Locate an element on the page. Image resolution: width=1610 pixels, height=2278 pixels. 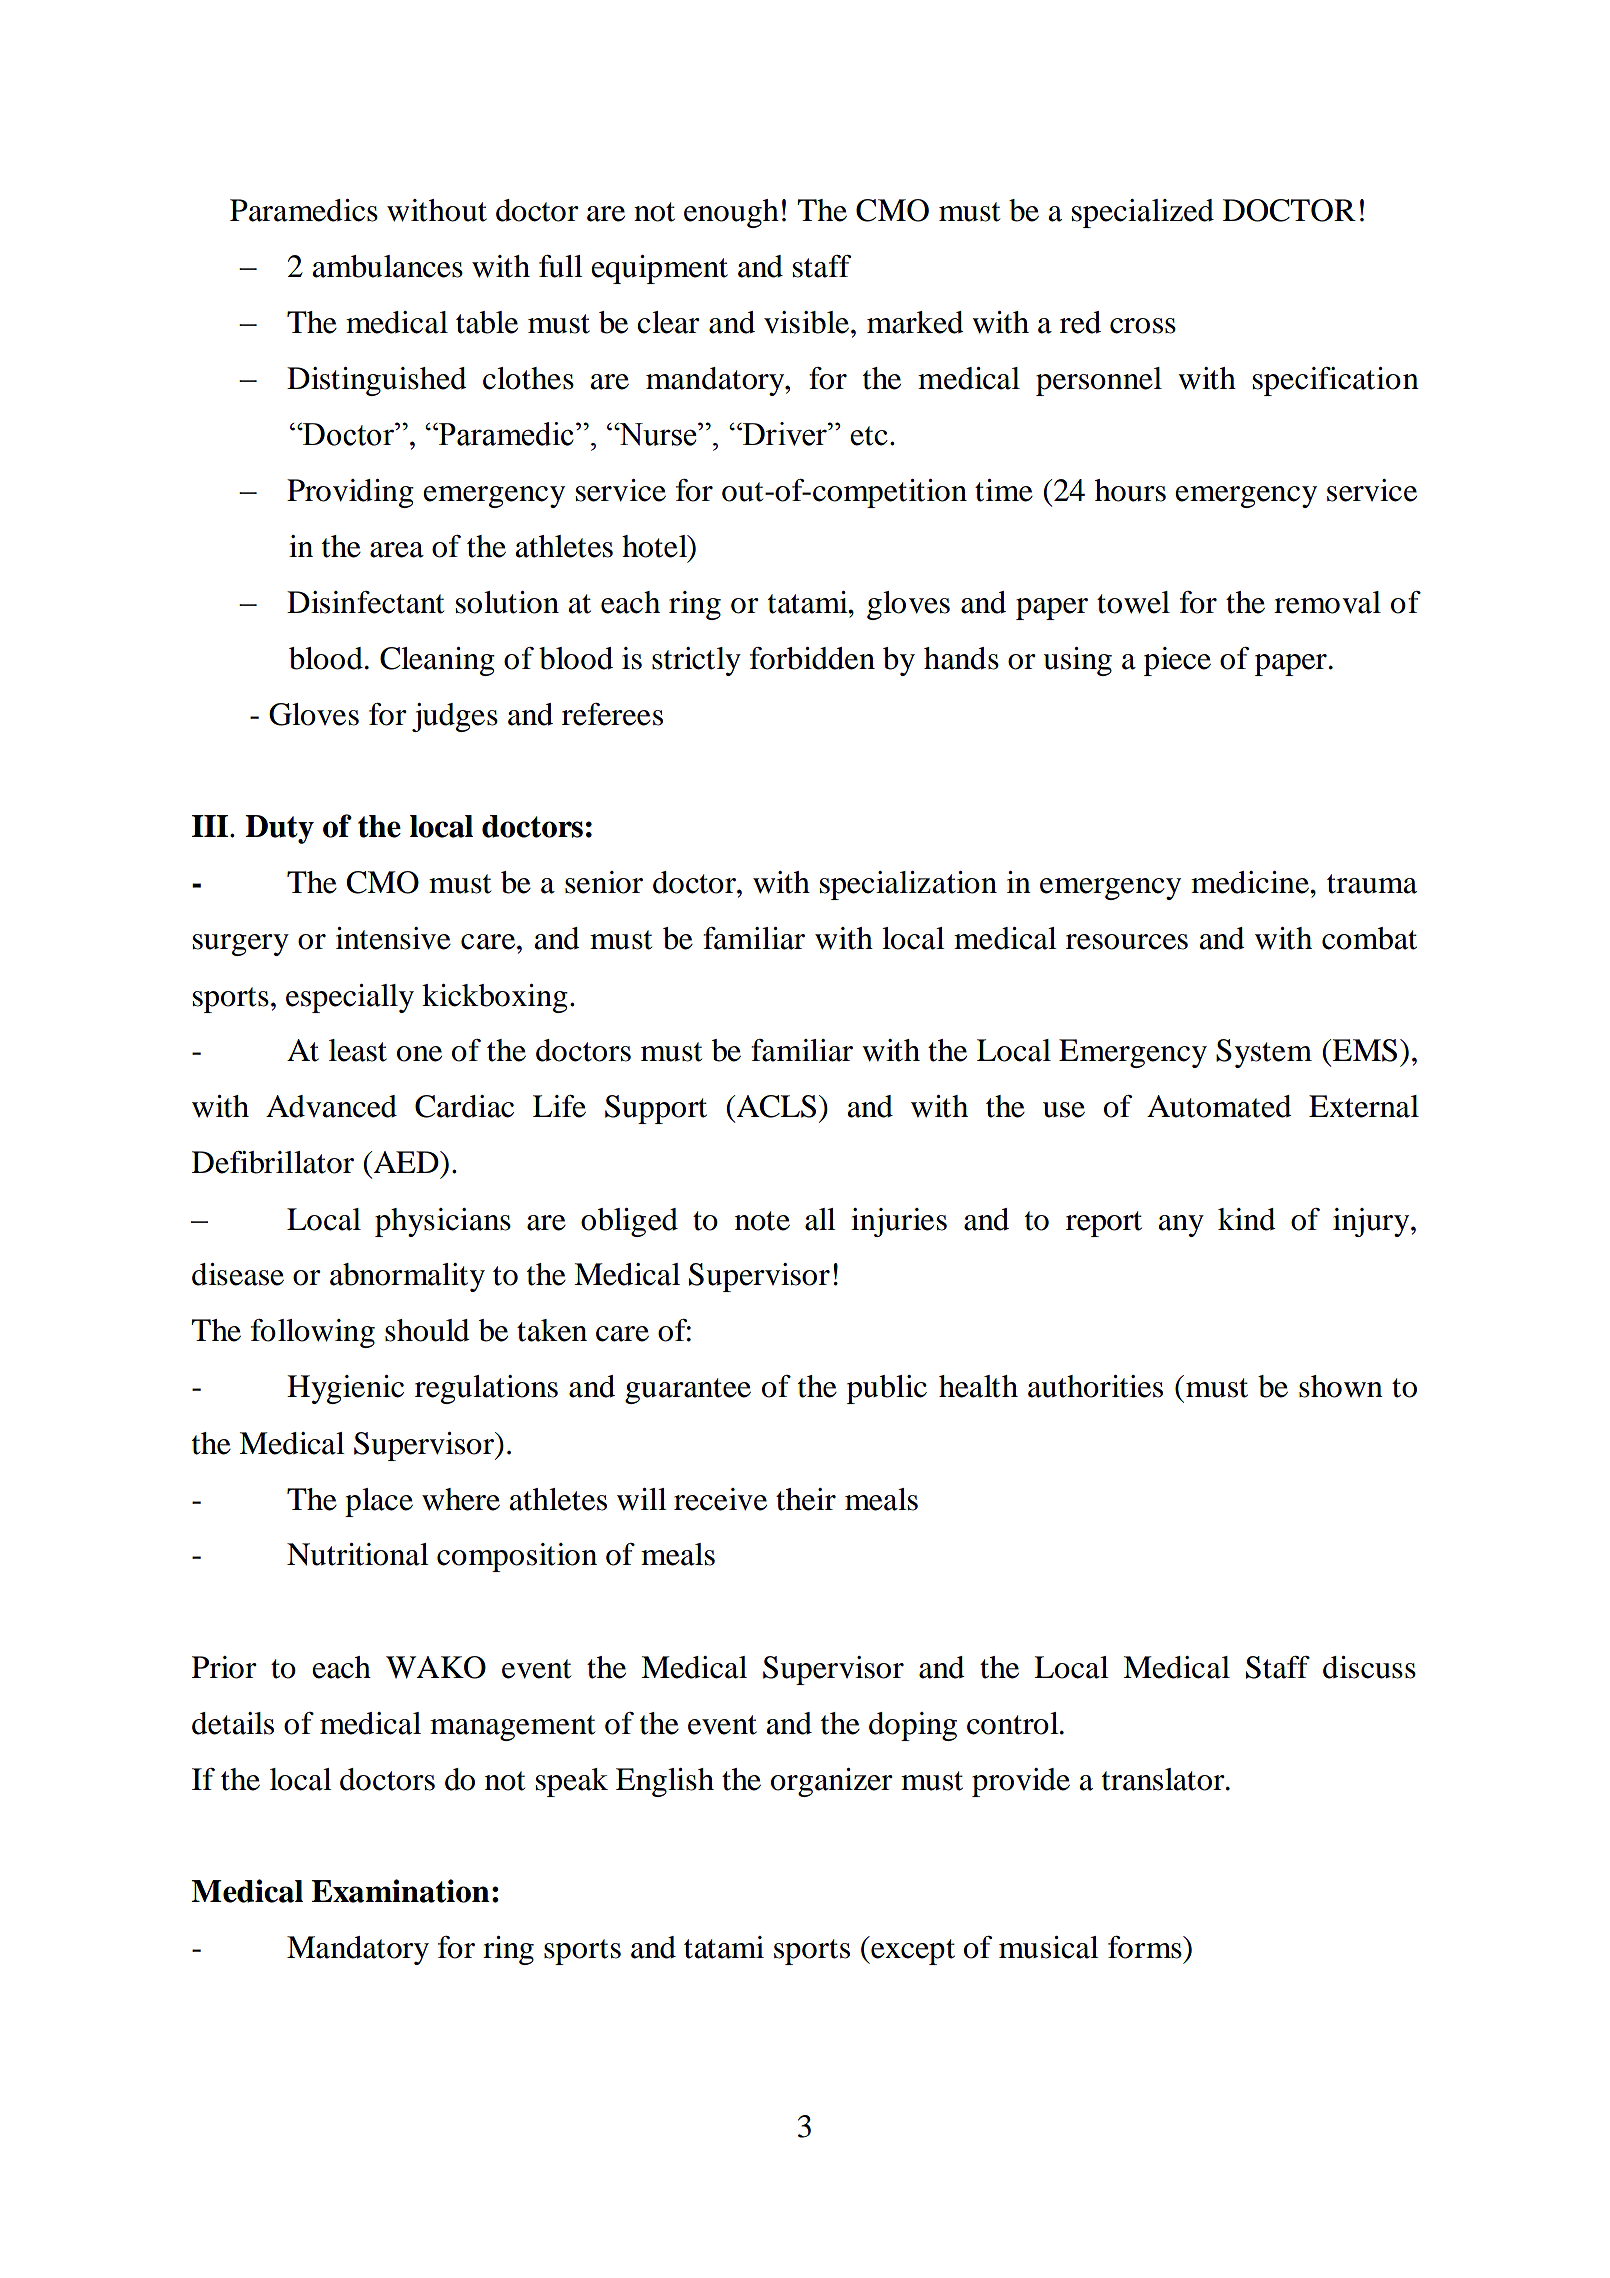
ambulances is located at coordinates (387, 266).
